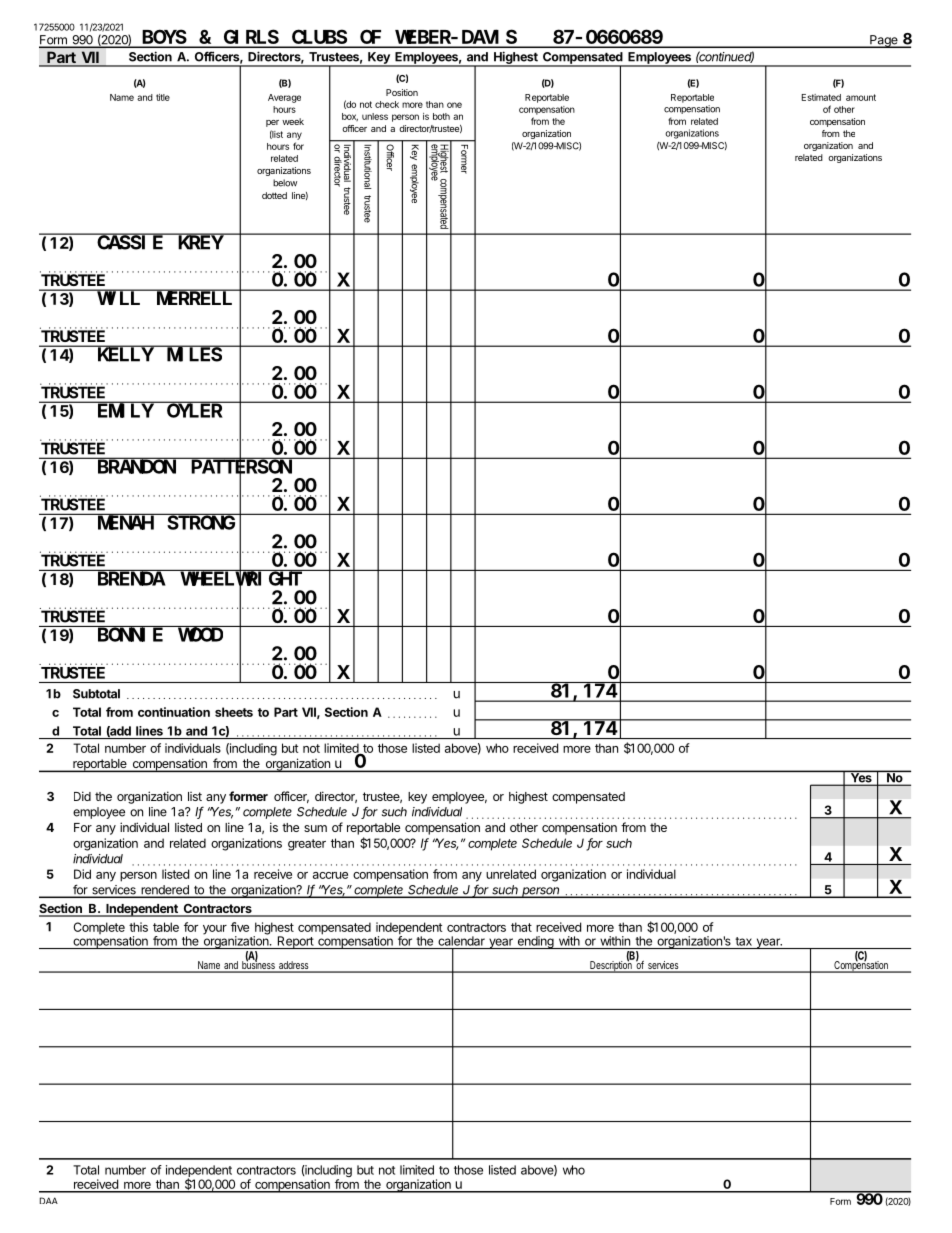  I want to click on greater, so click(307, 845).
